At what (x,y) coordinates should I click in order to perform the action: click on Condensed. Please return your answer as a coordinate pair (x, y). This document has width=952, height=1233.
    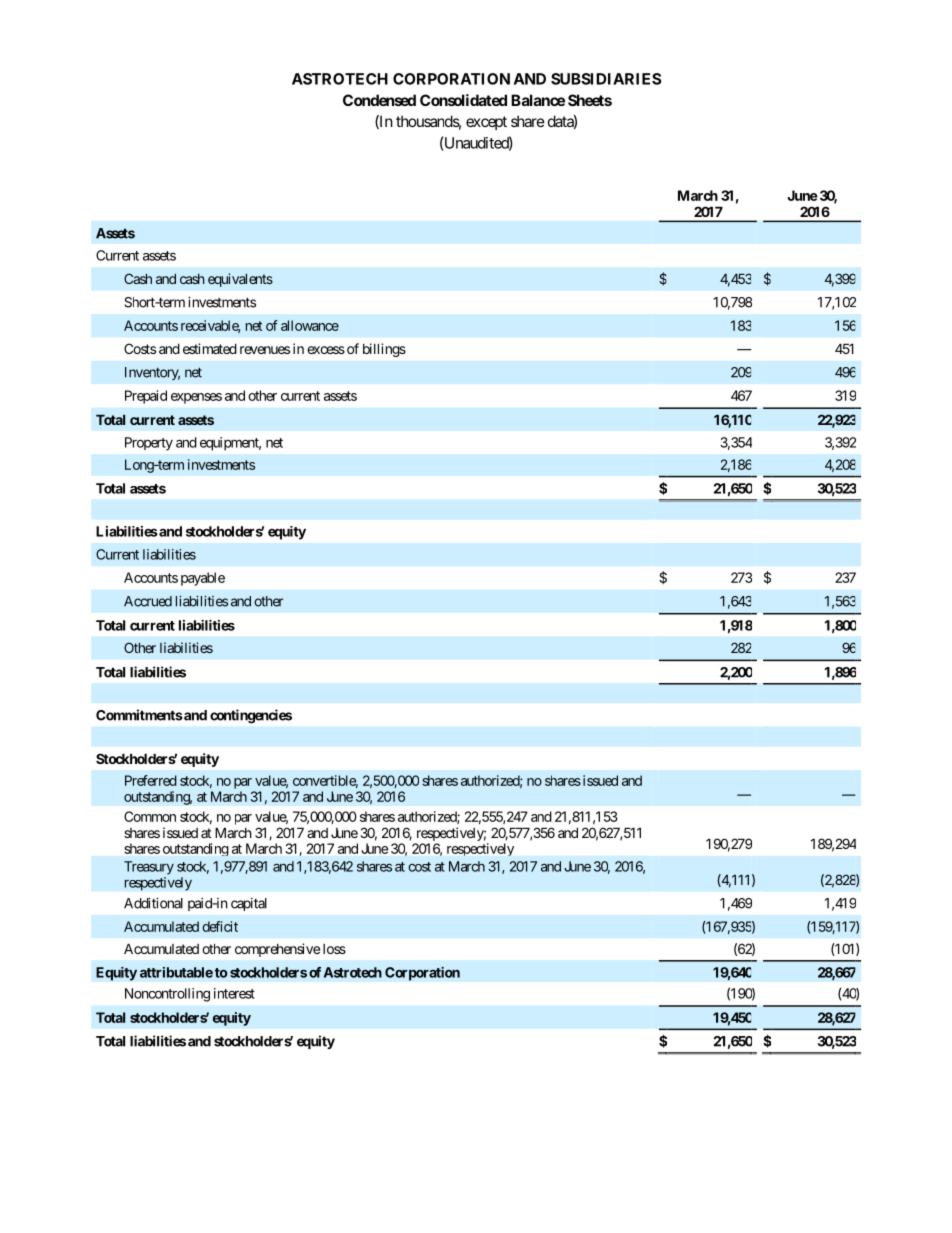
    Looking at the image, I should click on (379, 100).
